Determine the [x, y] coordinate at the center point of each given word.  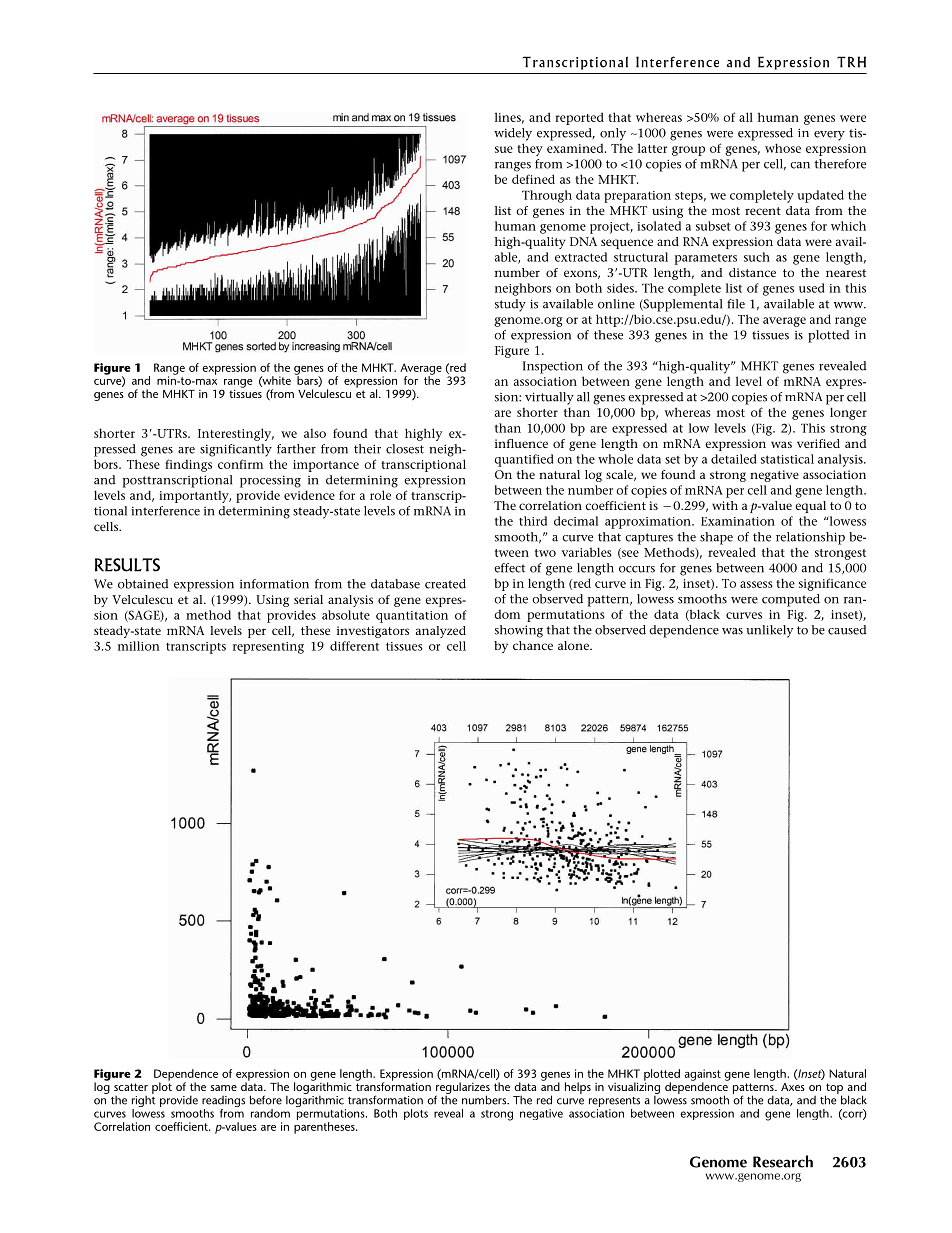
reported [579, 118]
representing [268, 648]
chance [533, 645]
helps [578, 1088]
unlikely [769, 631]
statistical [787, 459]
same [223, 1088]
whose [783, 148]
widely [513, 134]
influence [521, 443]
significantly [236, 450]
